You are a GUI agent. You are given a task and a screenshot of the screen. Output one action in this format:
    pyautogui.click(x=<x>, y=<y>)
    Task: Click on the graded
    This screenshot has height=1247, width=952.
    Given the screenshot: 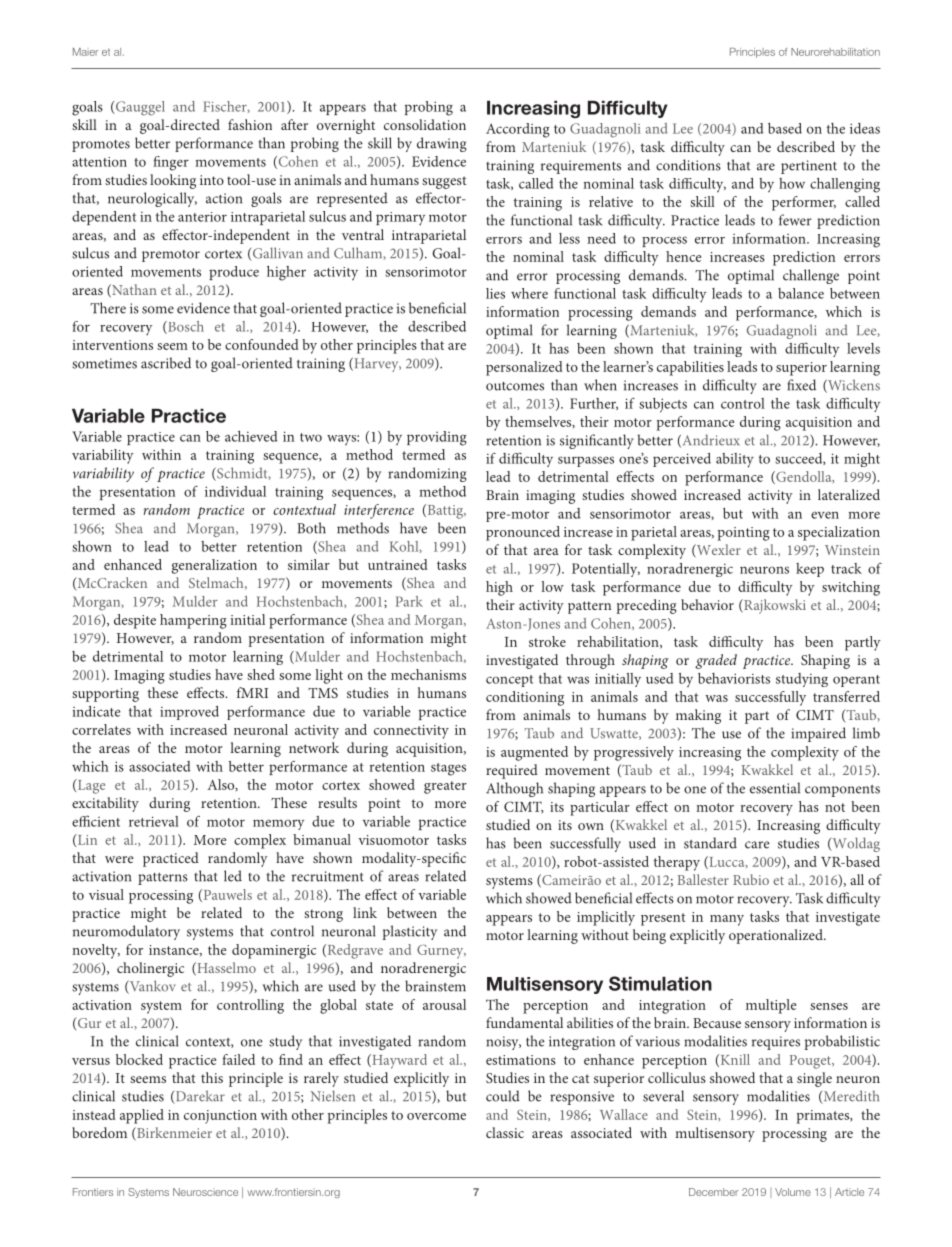 What is the action you would take?
    pyautogui.click(x=716, y=661)
